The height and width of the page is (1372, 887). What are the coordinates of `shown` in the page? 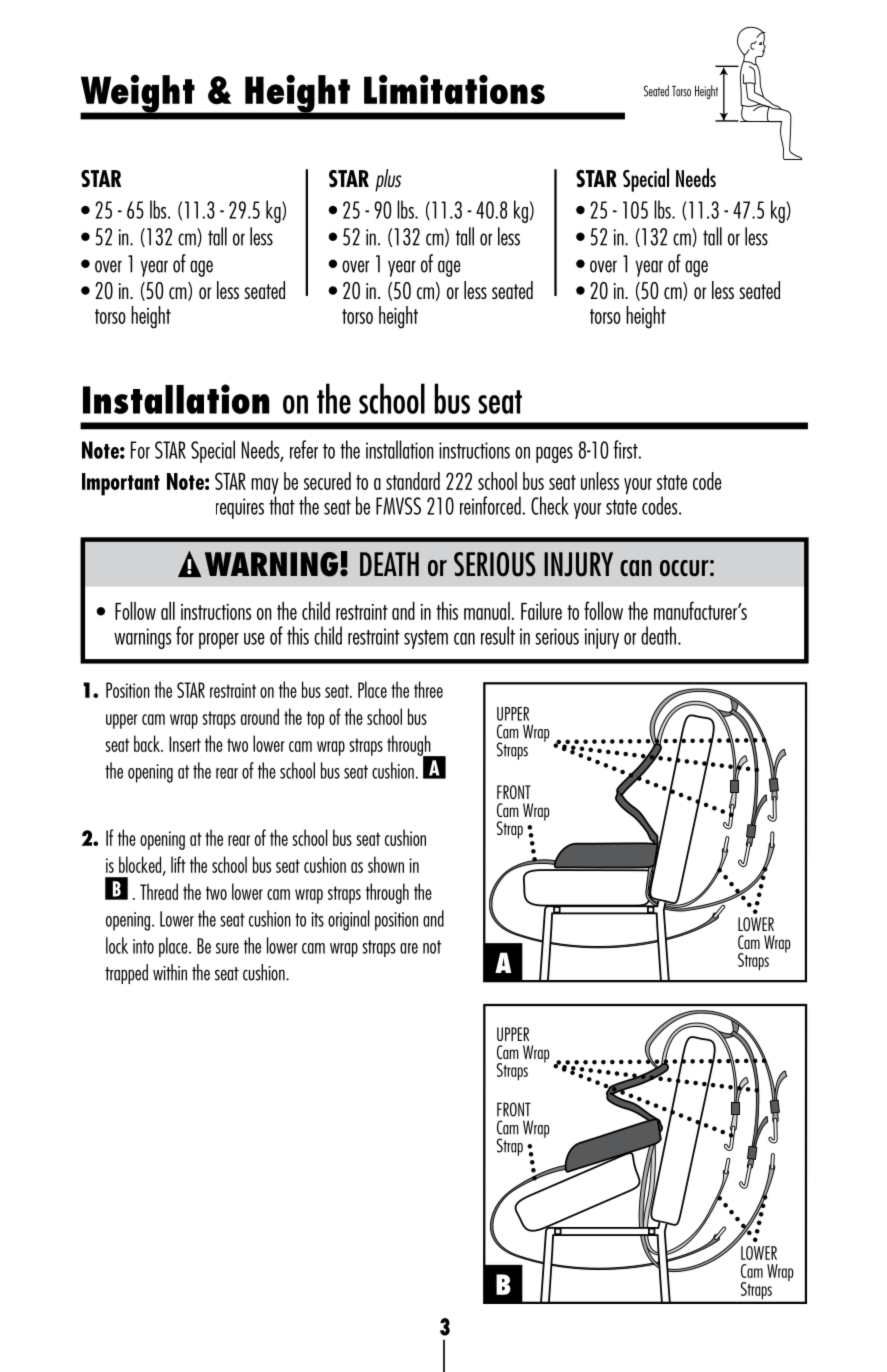 It's located at (386, 864).
